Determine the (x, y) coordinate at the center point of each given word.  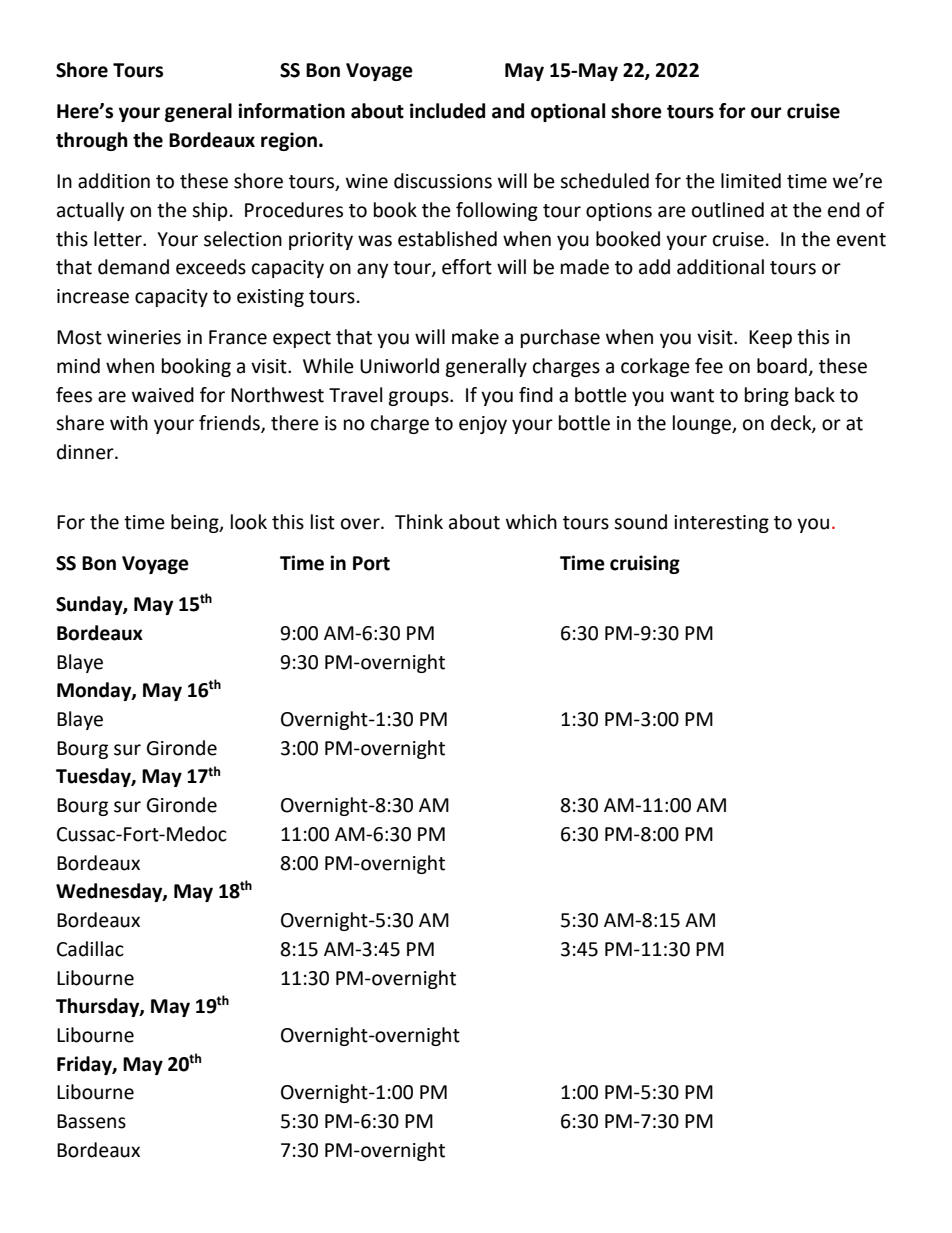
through (92, 141)
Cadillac (90, 949)
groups (419, 398)
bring (767, 396)
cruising (645, 564)
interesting (721, 524)
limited (751, 181)
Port (371, 563)
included (447, 111)
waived (163, 395)
